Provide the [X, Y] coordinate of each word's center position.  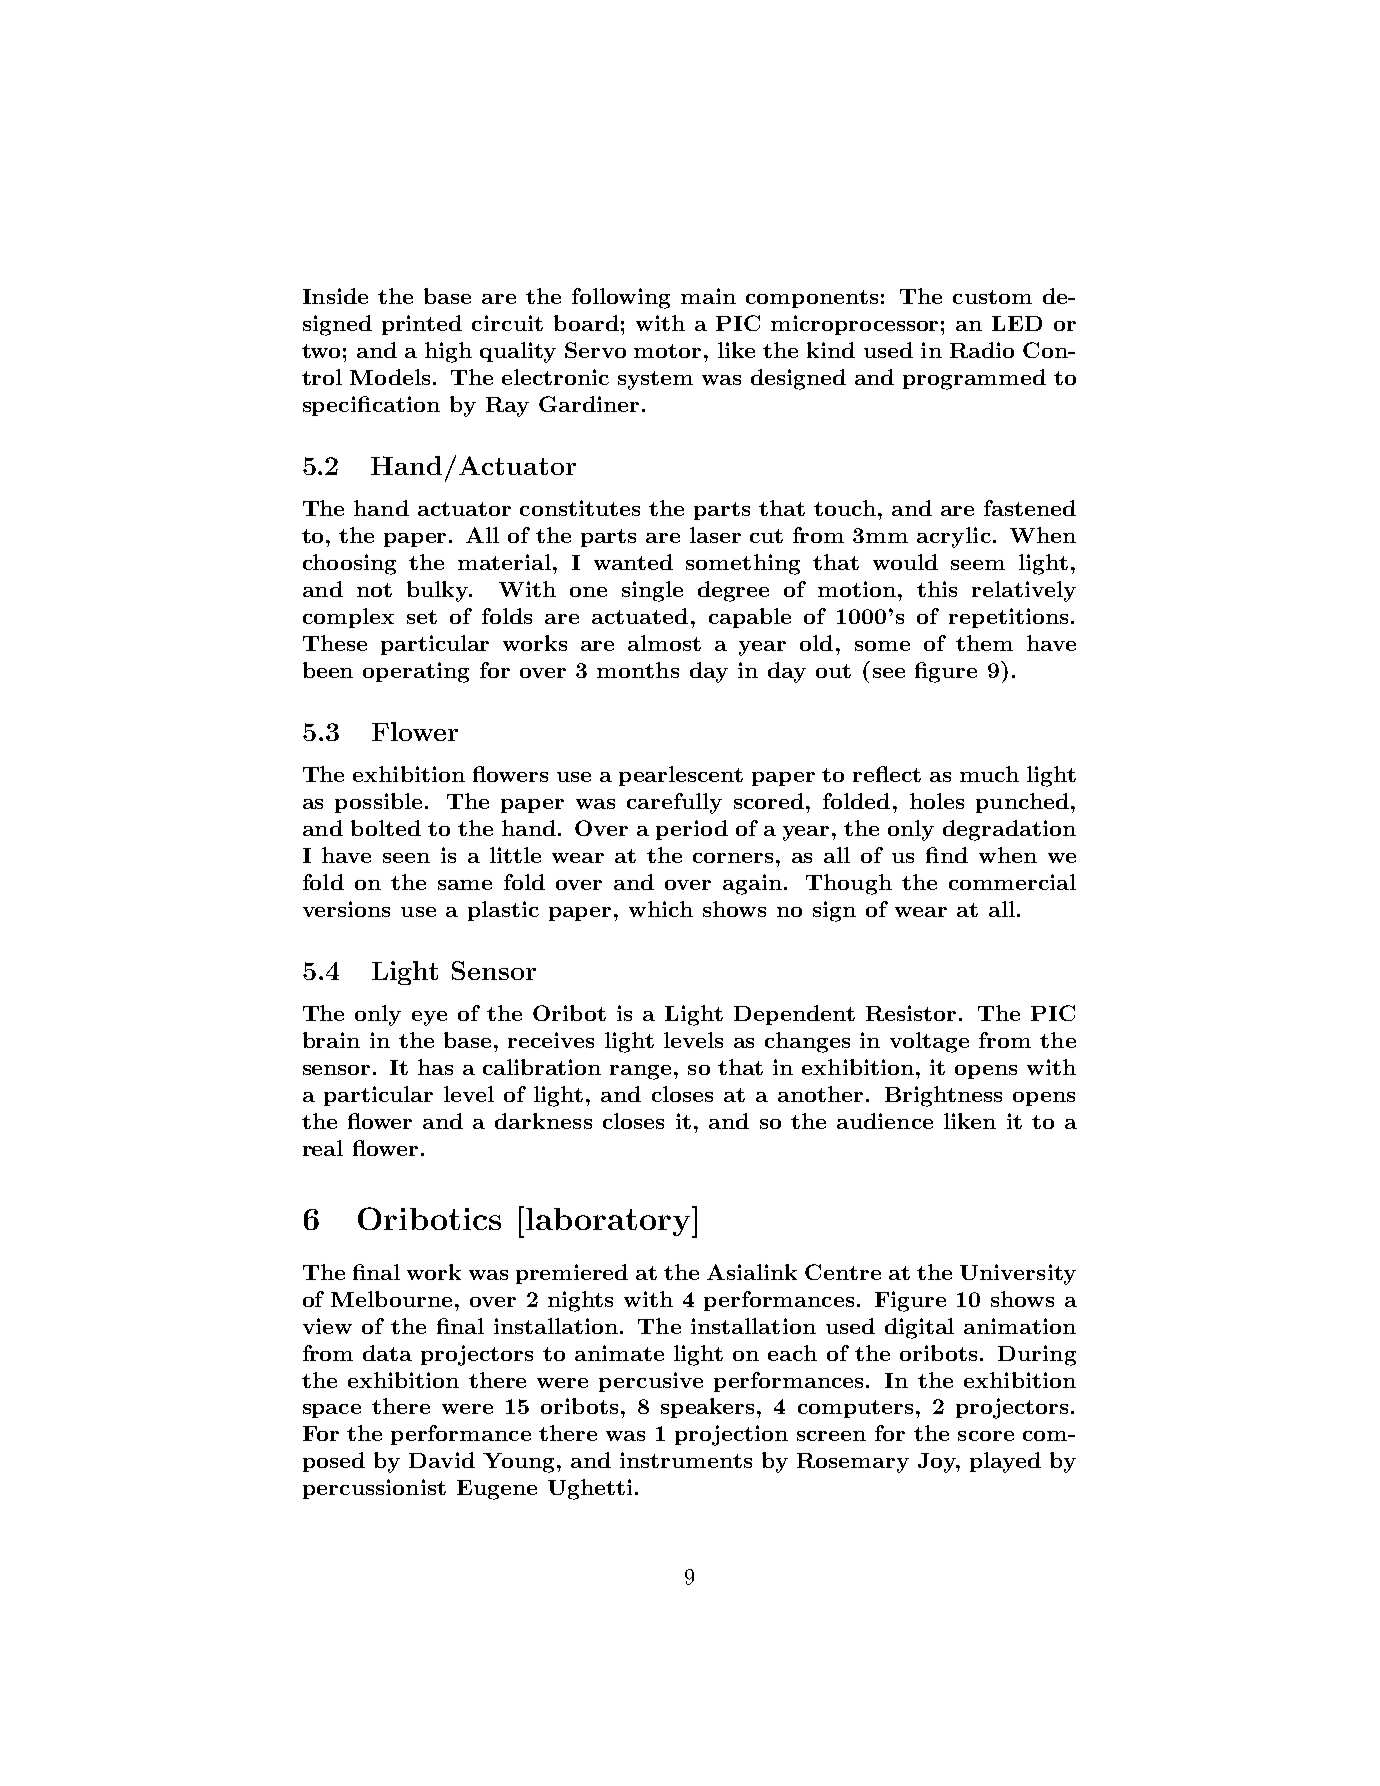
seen [406, 858]
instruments [686, 1460]
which [661, 909]
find [947, 855]
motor [667, 351]
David [442, 1460]
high [448, 352]
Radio [982, 350]
